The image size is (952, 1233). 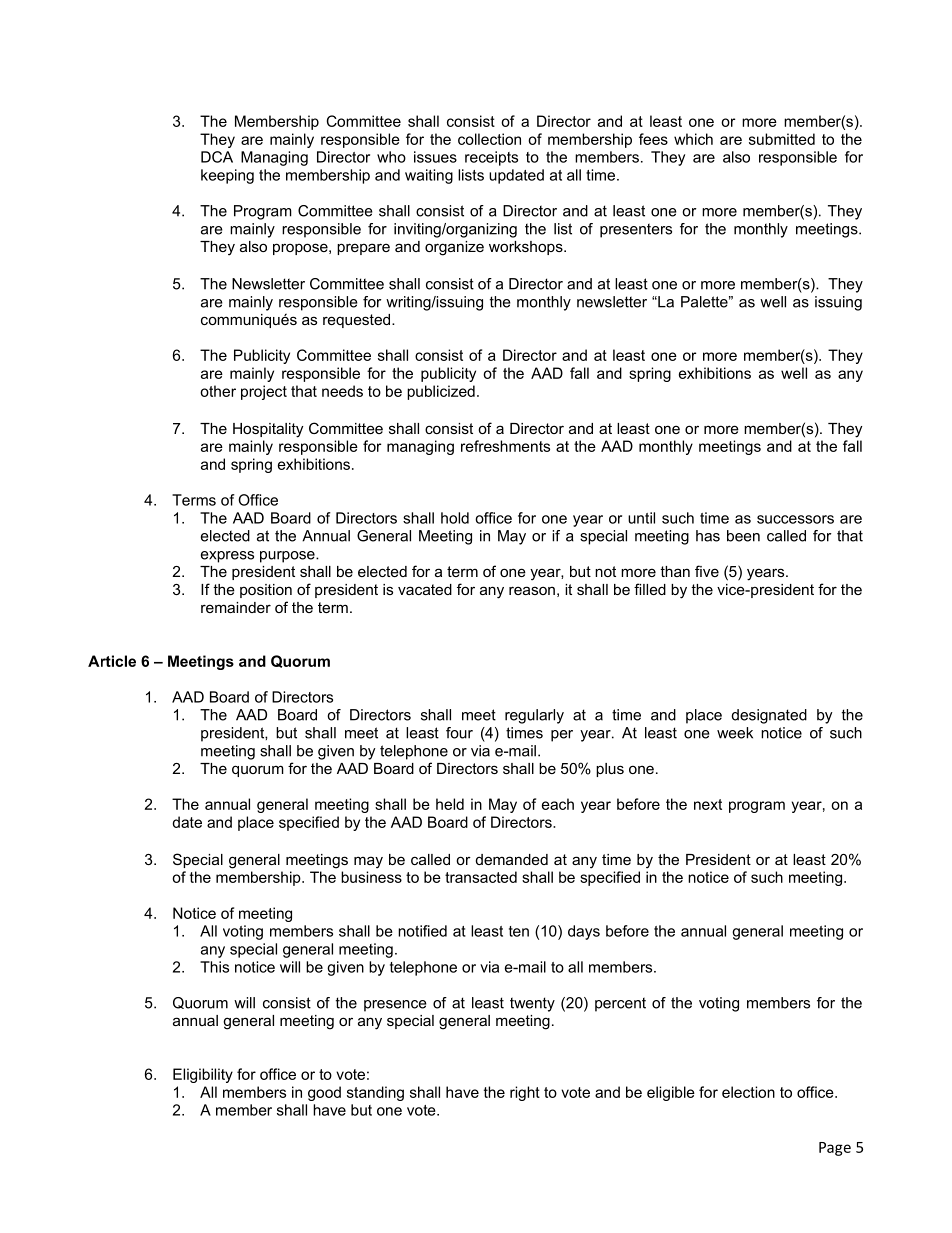 I want to click on DCA, so click(x=217, y=157).
